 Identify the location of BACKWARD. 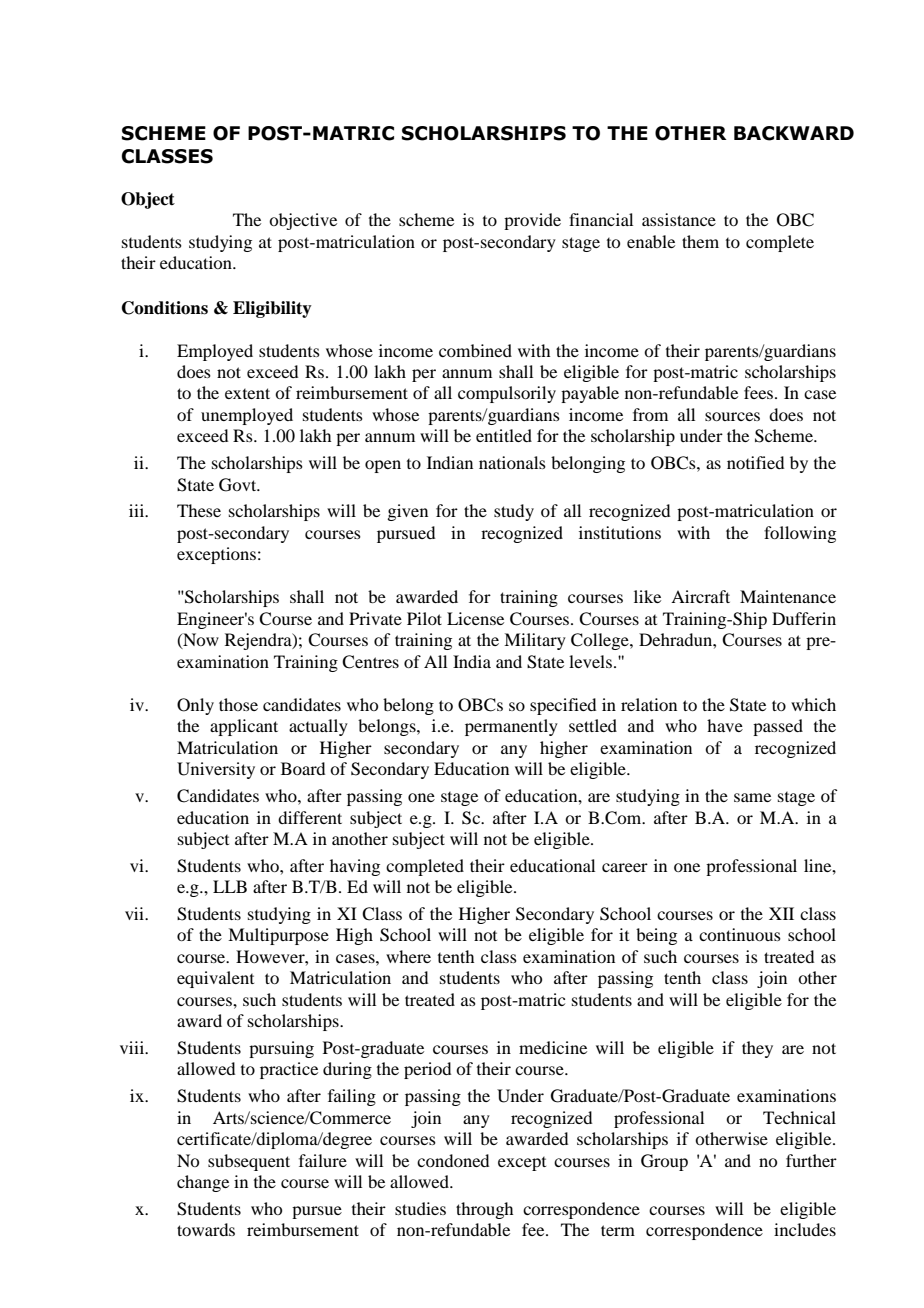
(794, 133).
